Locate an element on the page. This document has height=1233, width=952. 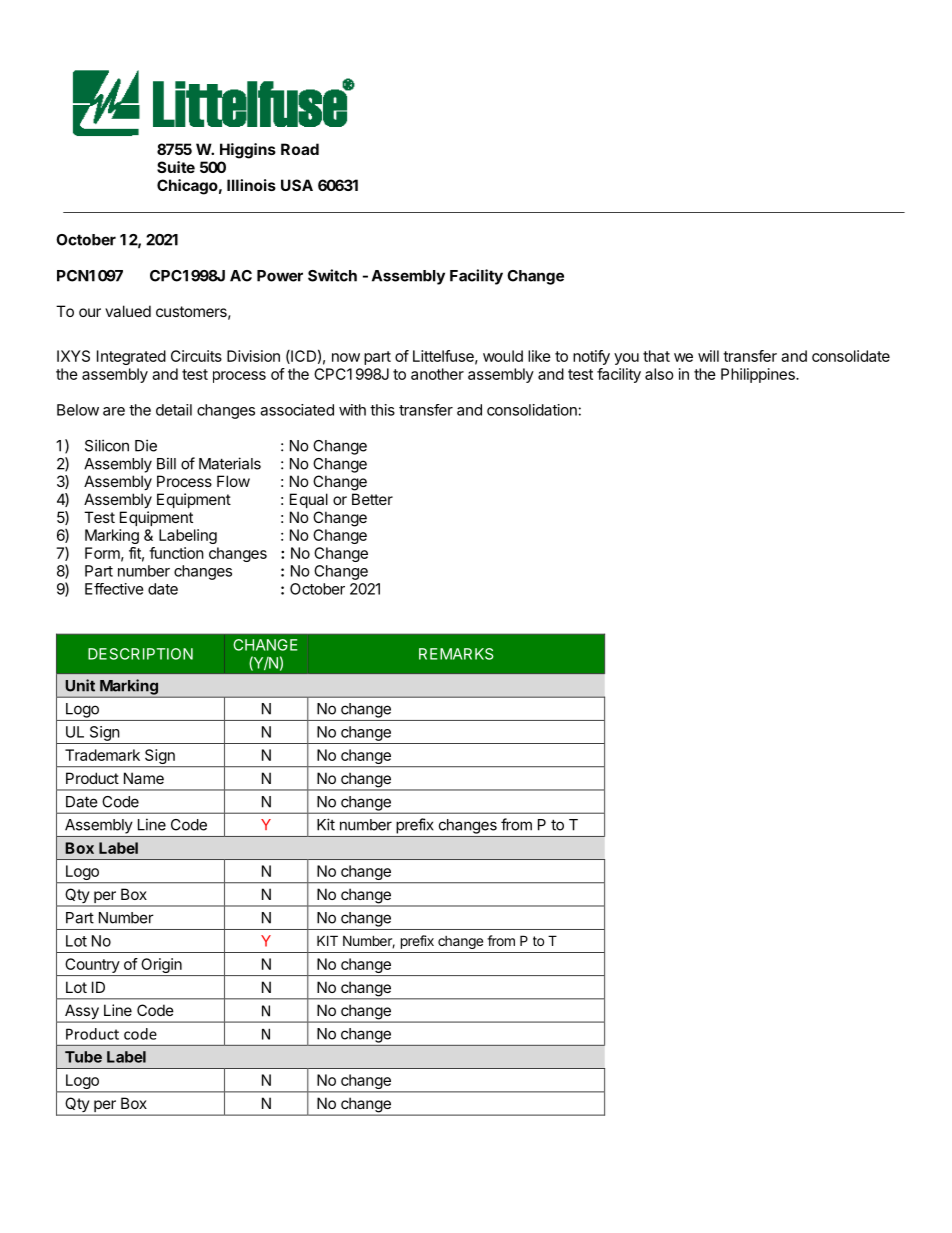
that is located at coordinates (656, 356).
